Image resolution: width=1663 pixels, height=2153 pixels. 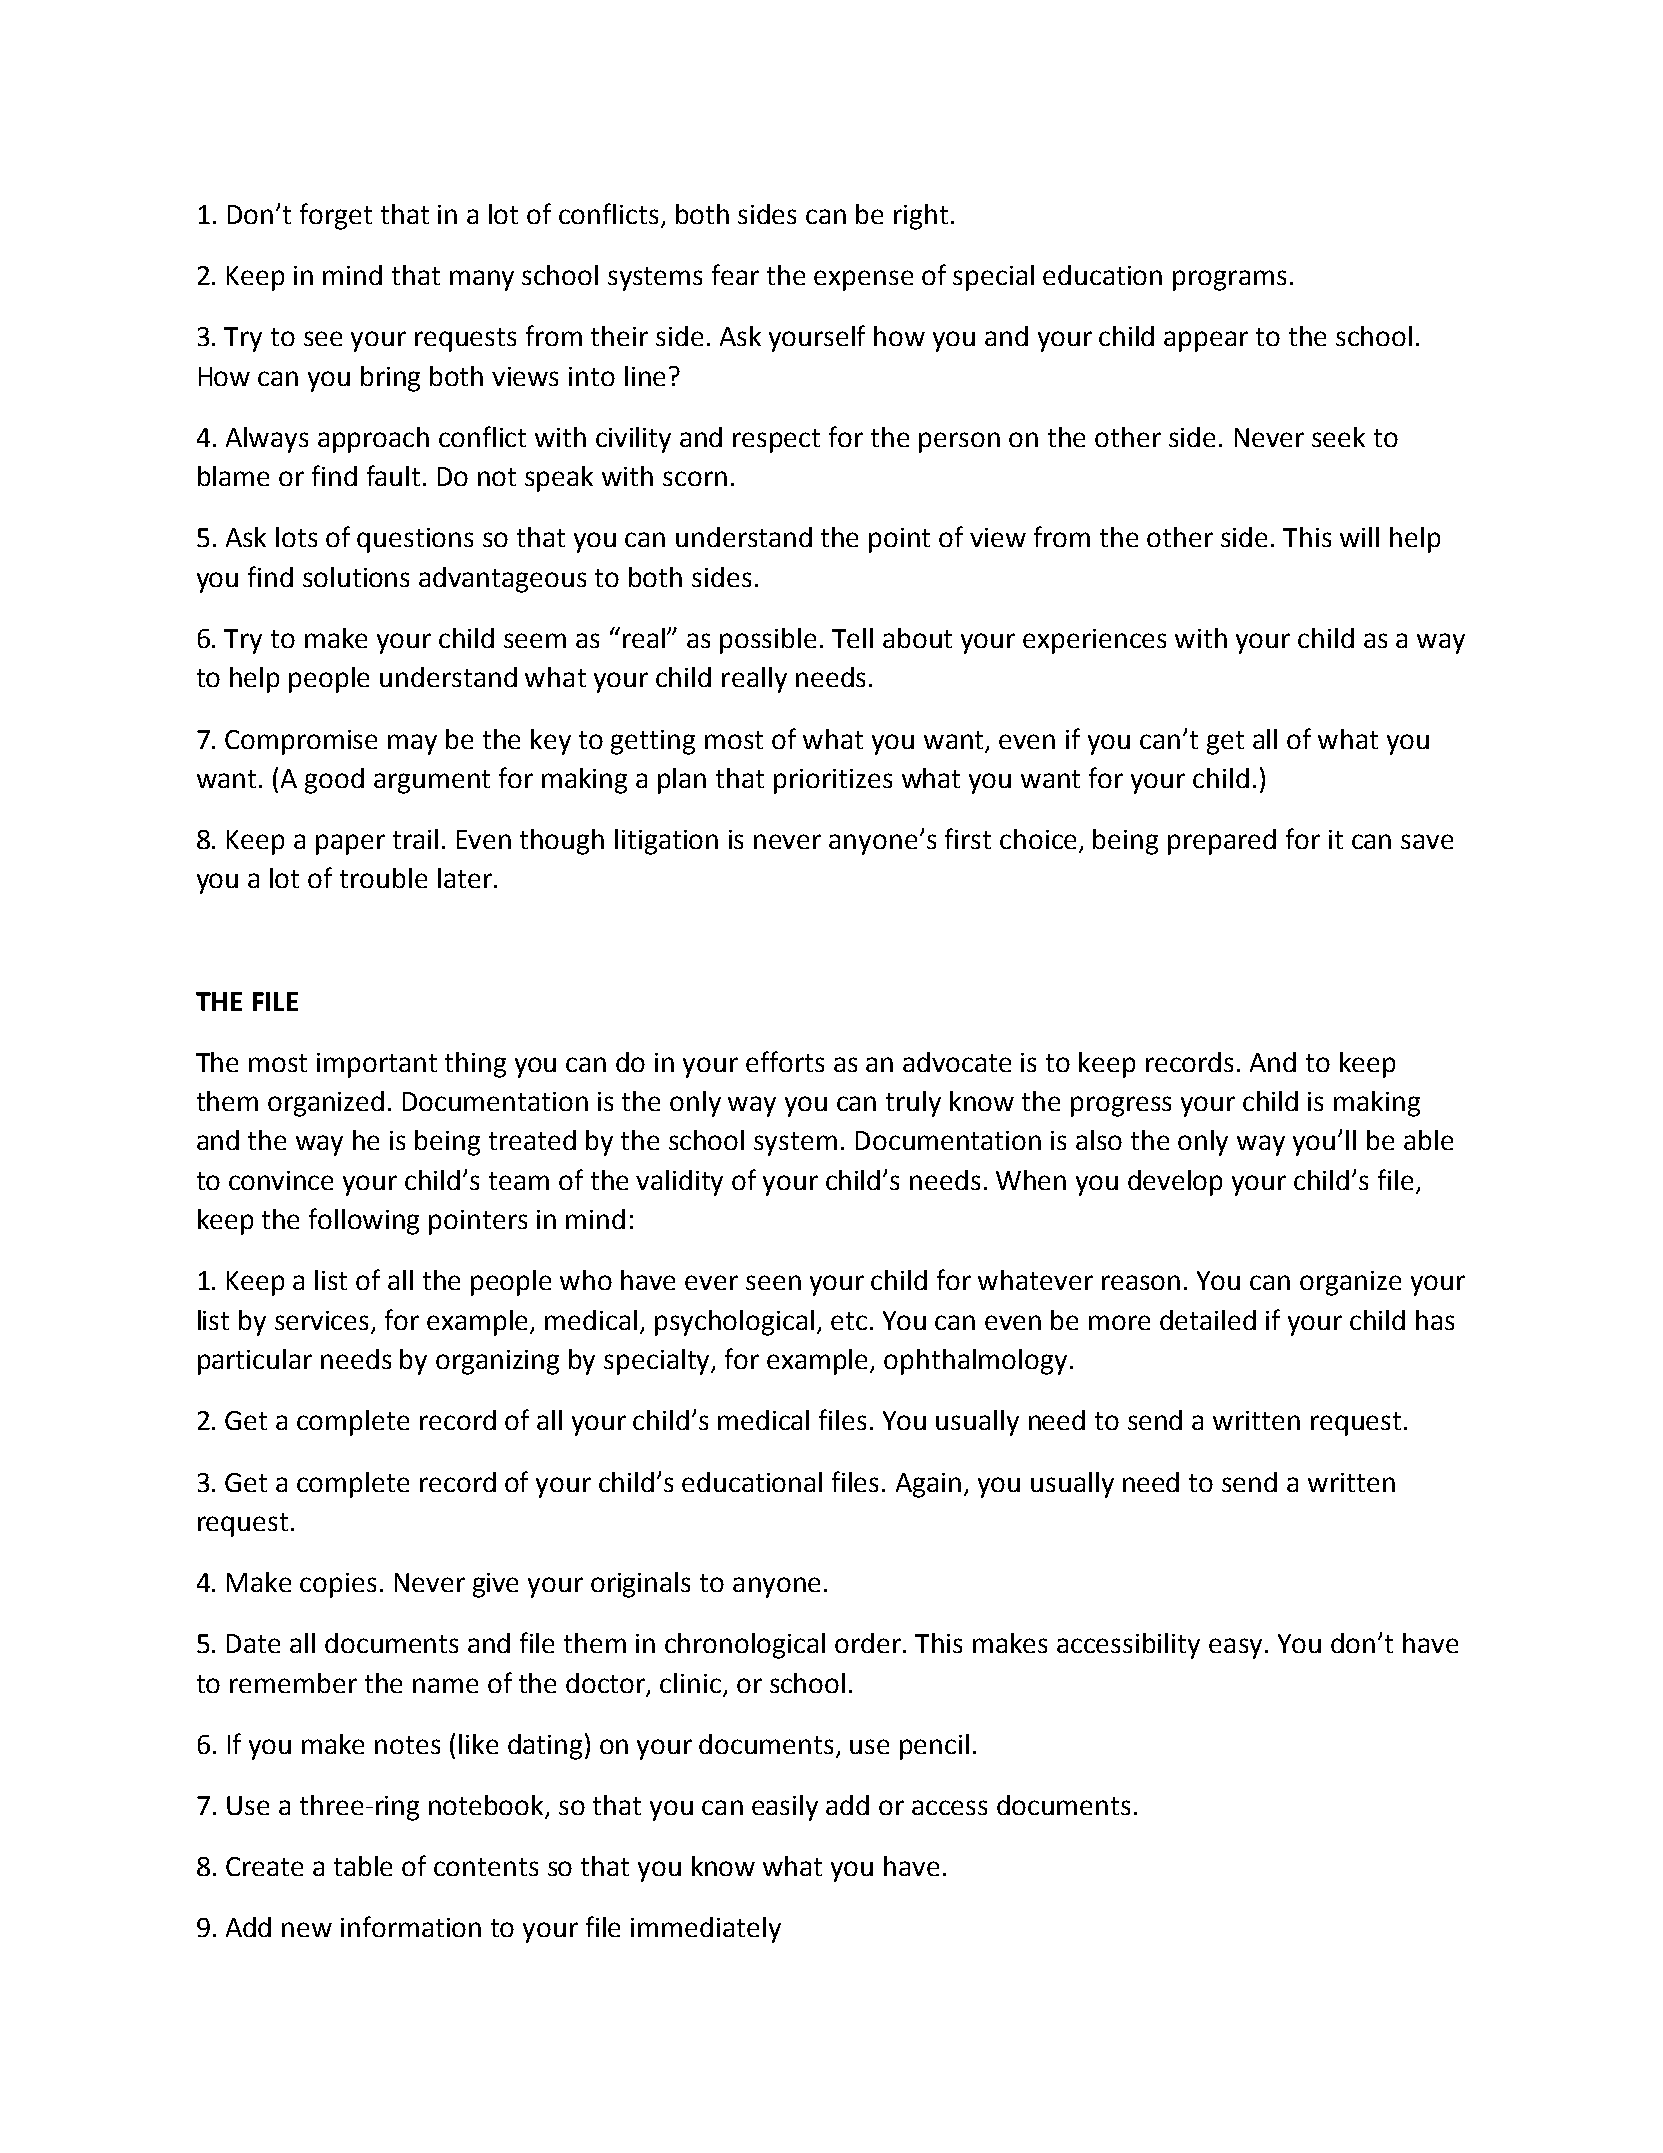 I want to click on prepared, so click(x=1222, y=842).
